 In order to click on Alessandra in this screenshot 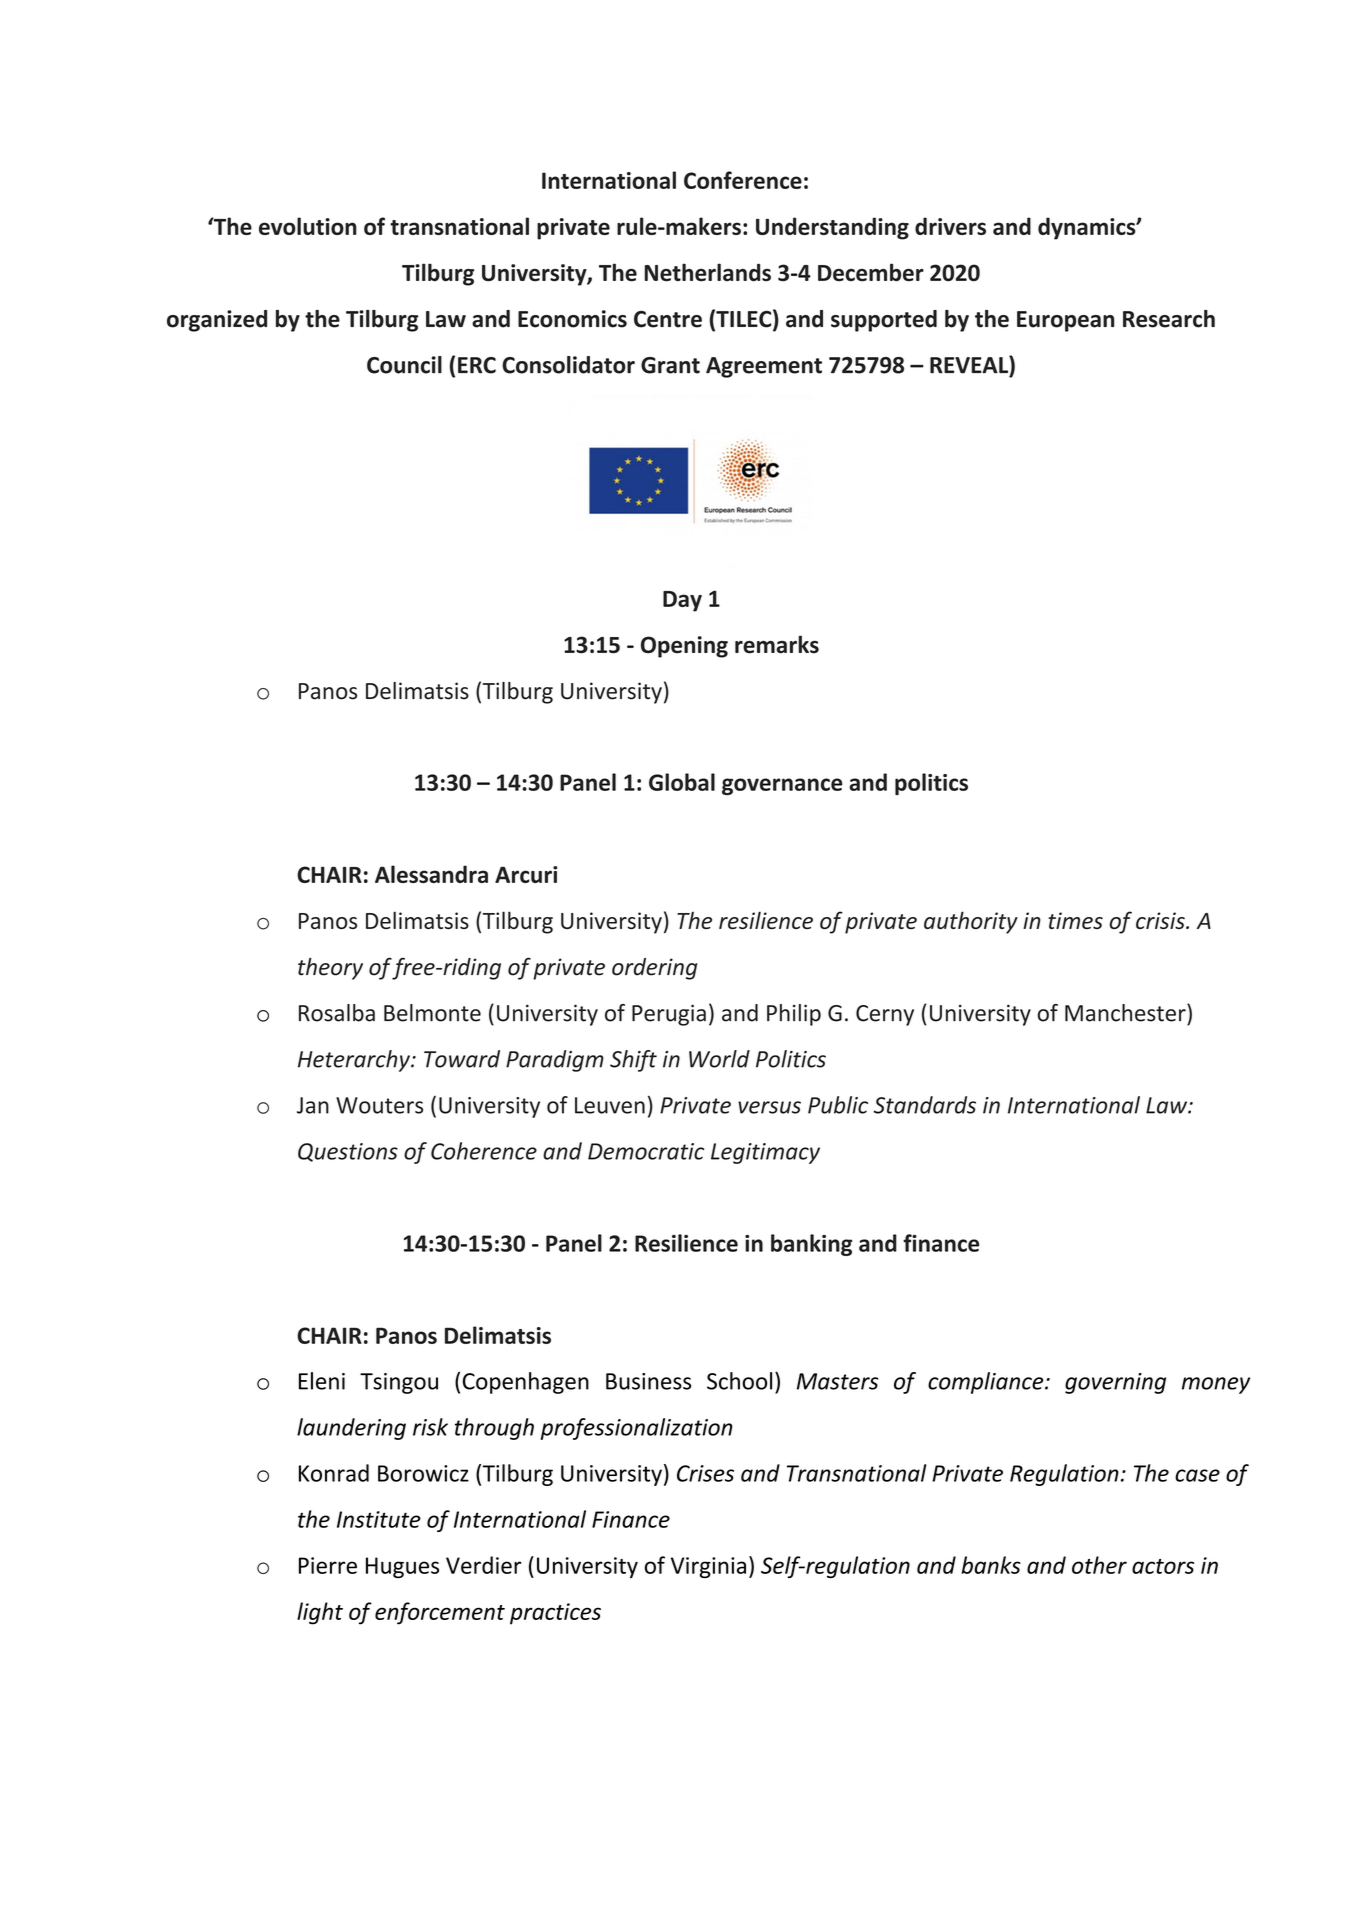, I will do `click(431, 874)`.
